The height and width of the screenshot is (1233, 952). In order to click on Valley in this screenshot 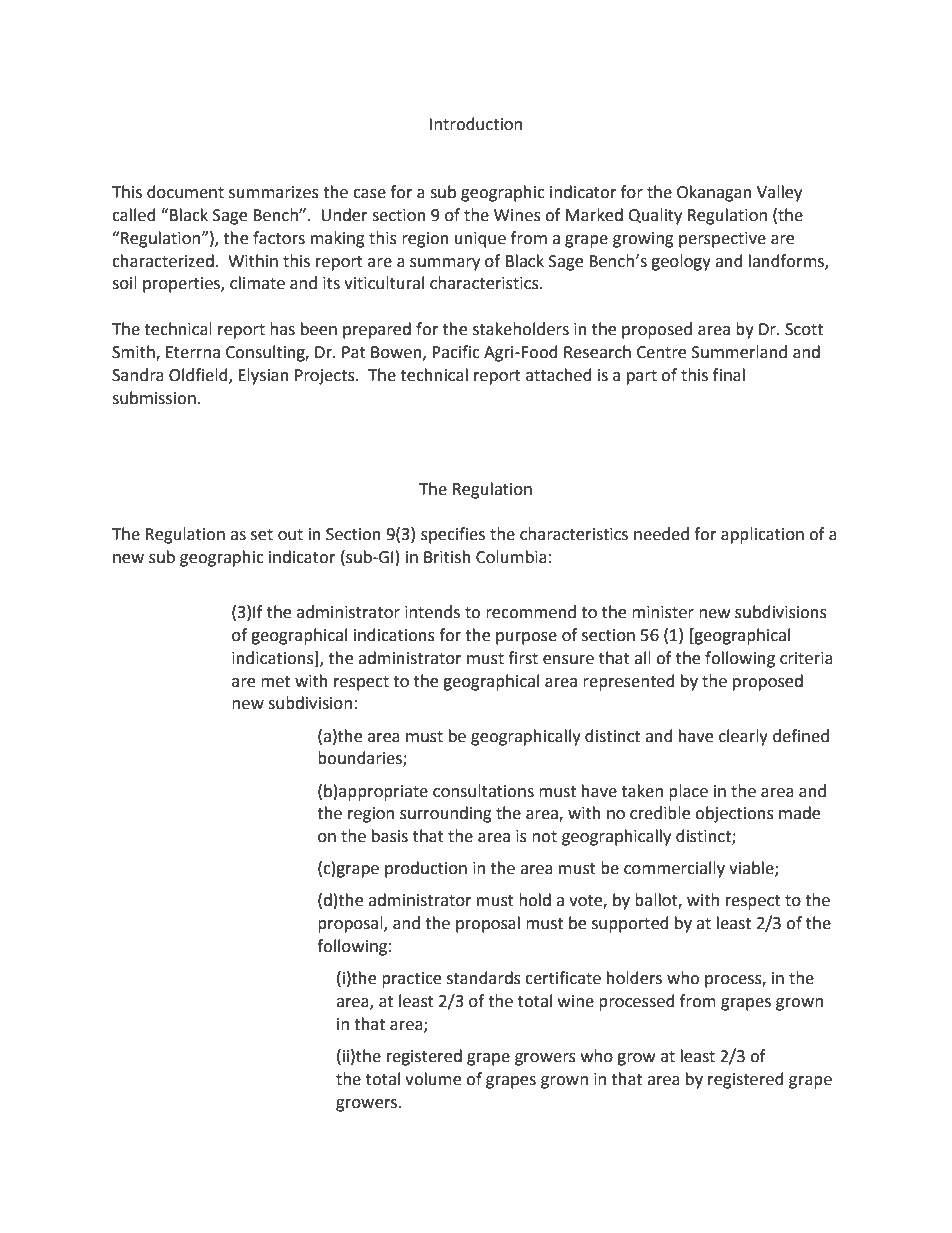, I will do `click(779, 193)`.
